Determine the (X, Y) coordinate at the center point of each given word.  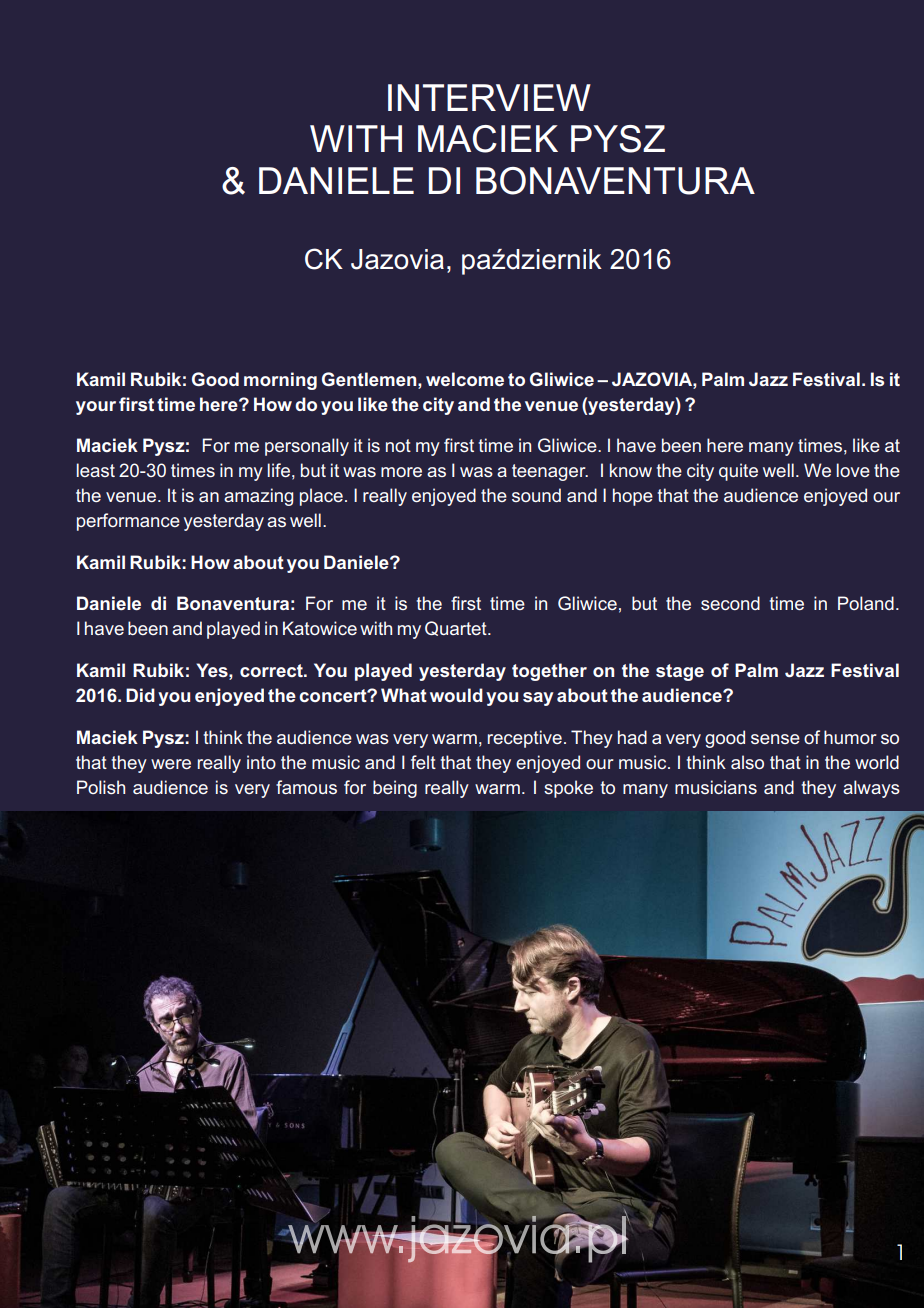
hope (633, 497)
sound (536, 495)
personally (307, 447)
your (96, 408)
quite (738, 472)
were (171, 764)
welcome (465, 379)
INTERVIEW (489, 97)
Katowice (320, 628)
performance (128, 522)
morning (280, 381)
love (853, 470)
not (398, 445)
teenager (550, 472)
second (730, 603)
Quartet (457, 628)
